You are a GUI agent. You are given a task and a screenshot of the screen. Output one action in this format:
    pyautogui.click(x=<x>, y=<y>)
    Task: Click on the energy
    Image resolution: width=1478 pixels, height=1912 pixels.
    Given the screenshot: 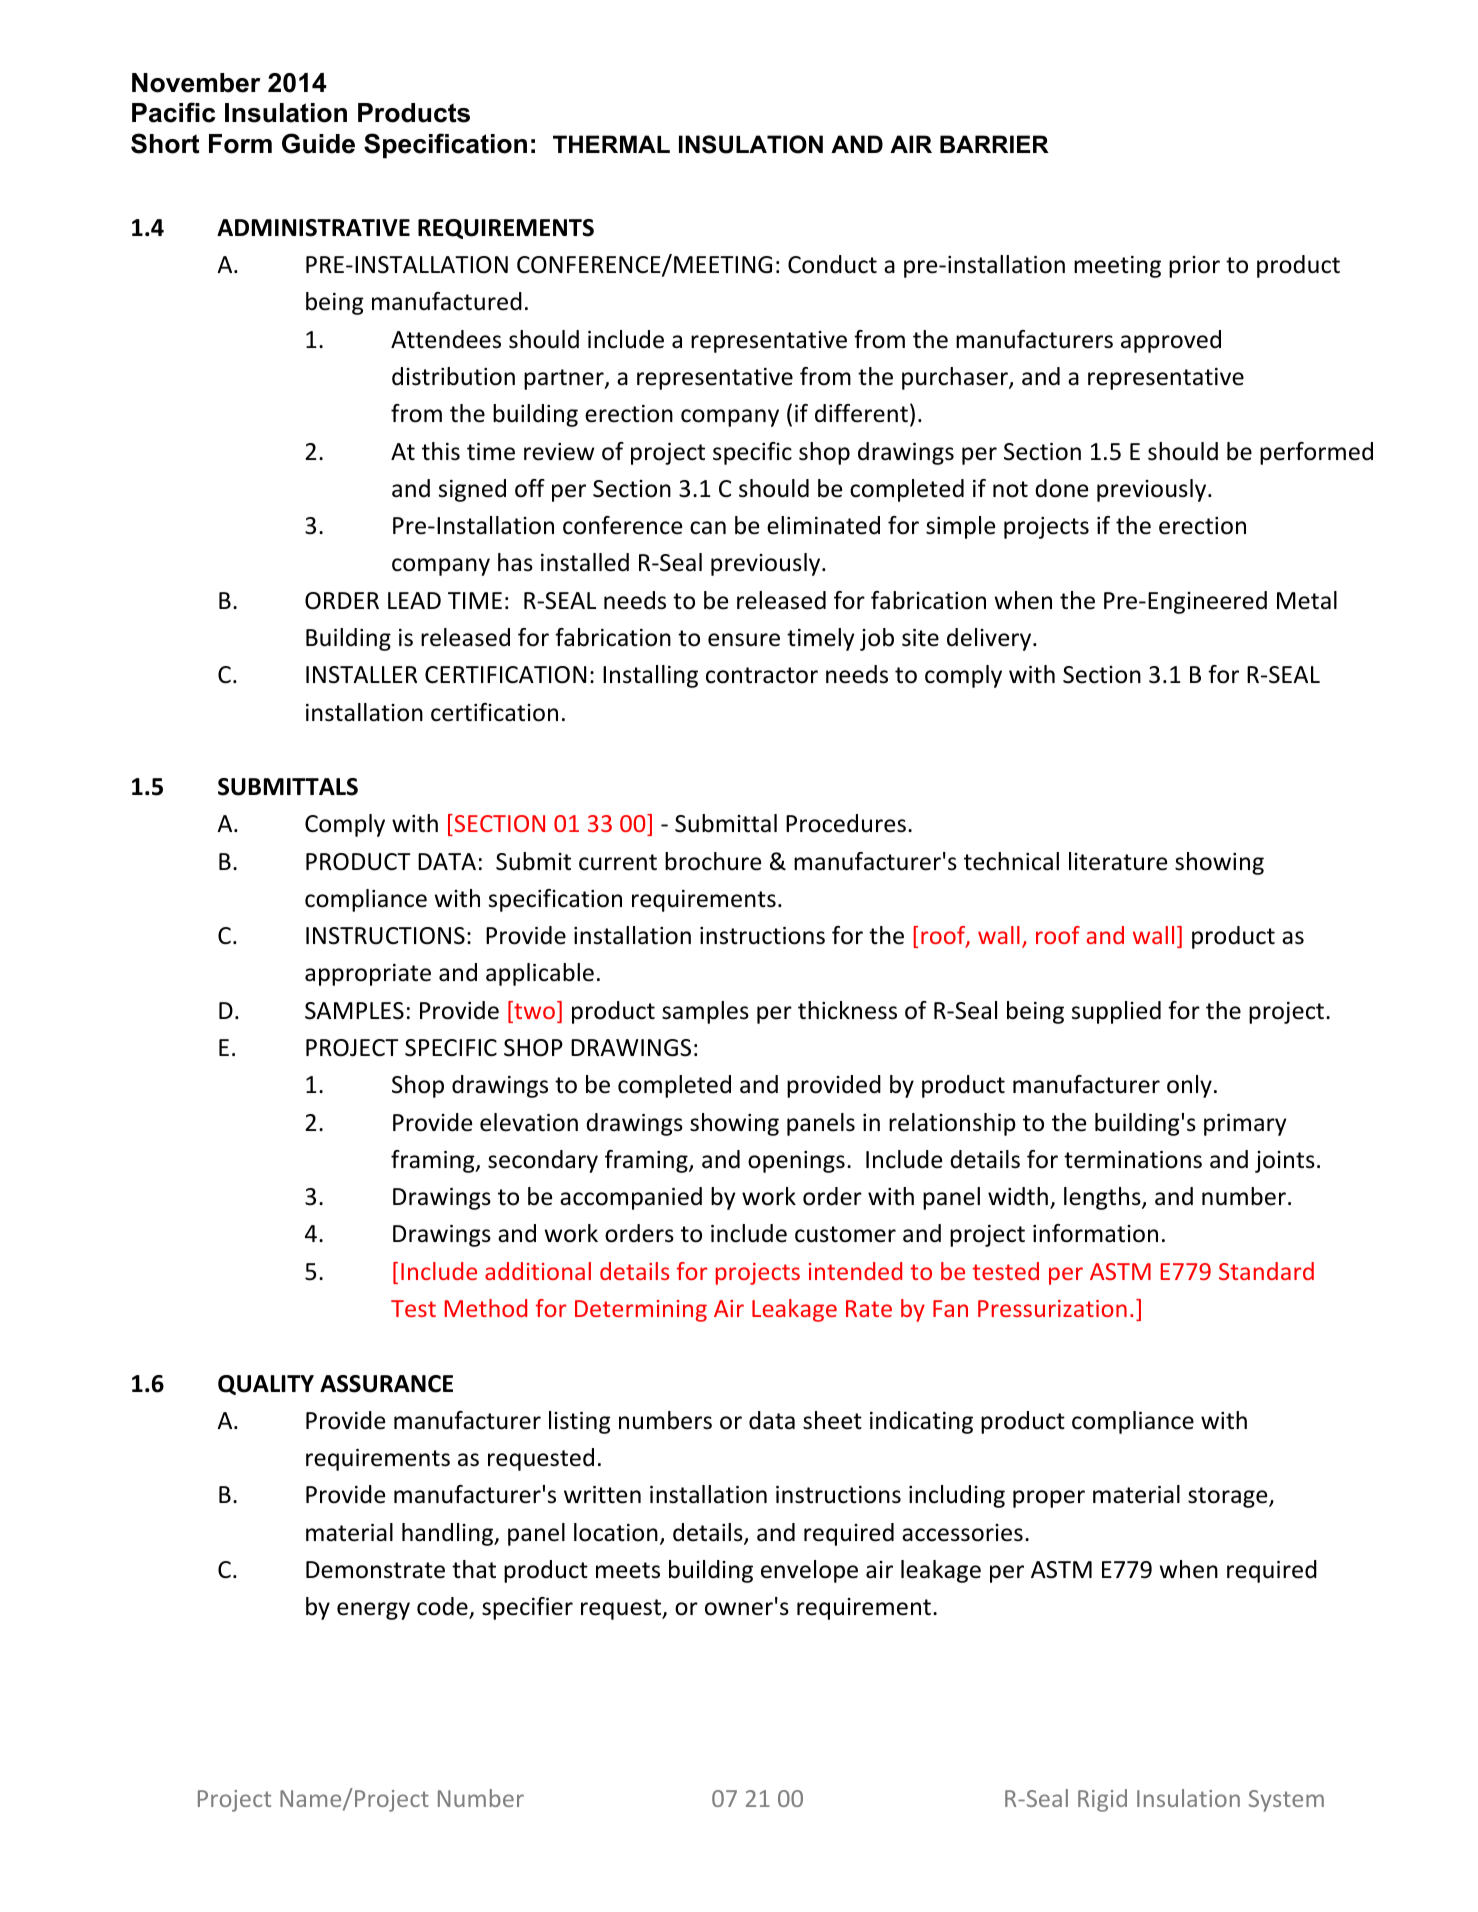 What is the action you would take?
    pyautogui.click(x=373, y=1611)
